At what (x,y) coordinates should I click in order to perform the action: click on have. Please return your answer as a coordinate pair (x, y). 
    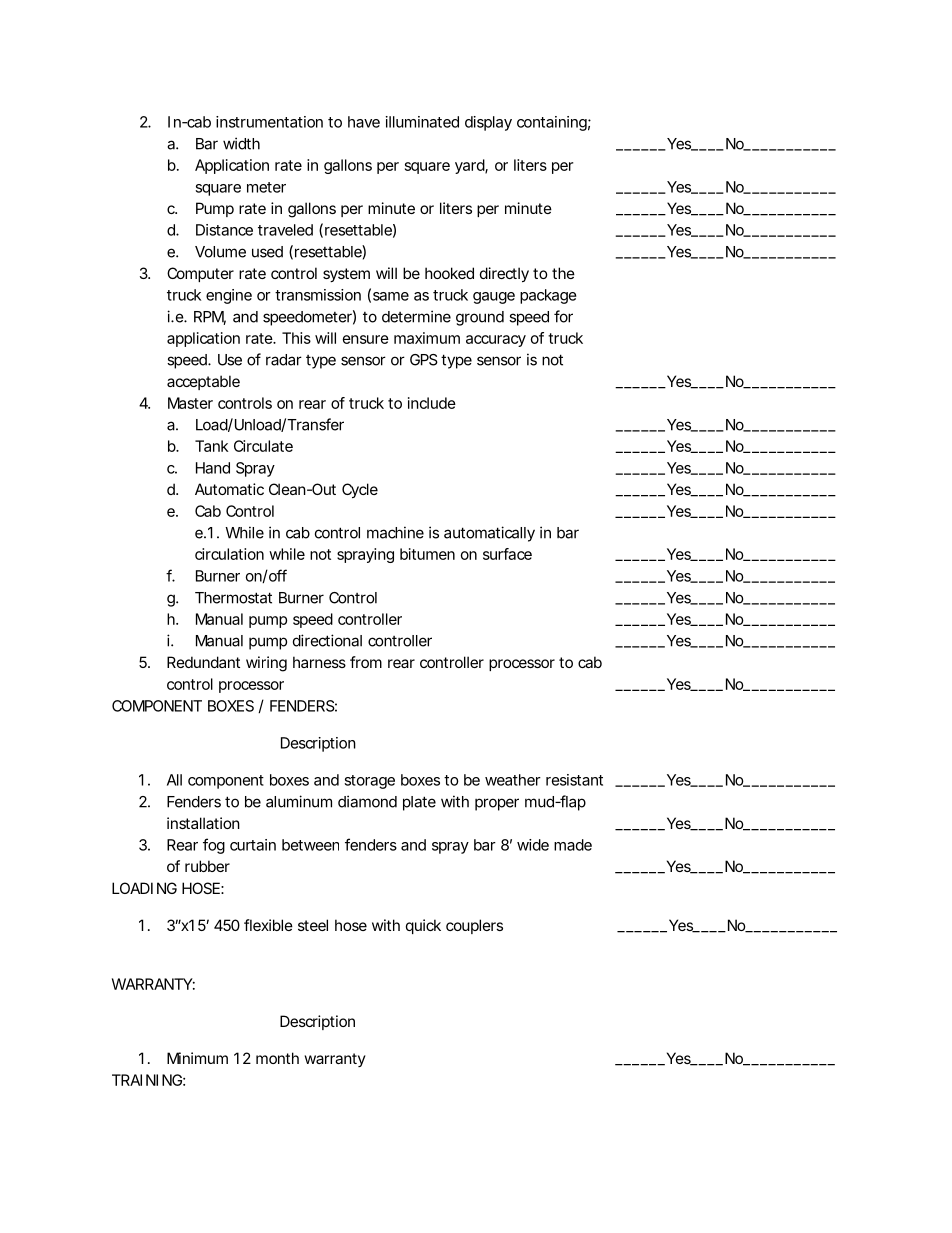
    Looking at the image, I should click on (364, 122).
